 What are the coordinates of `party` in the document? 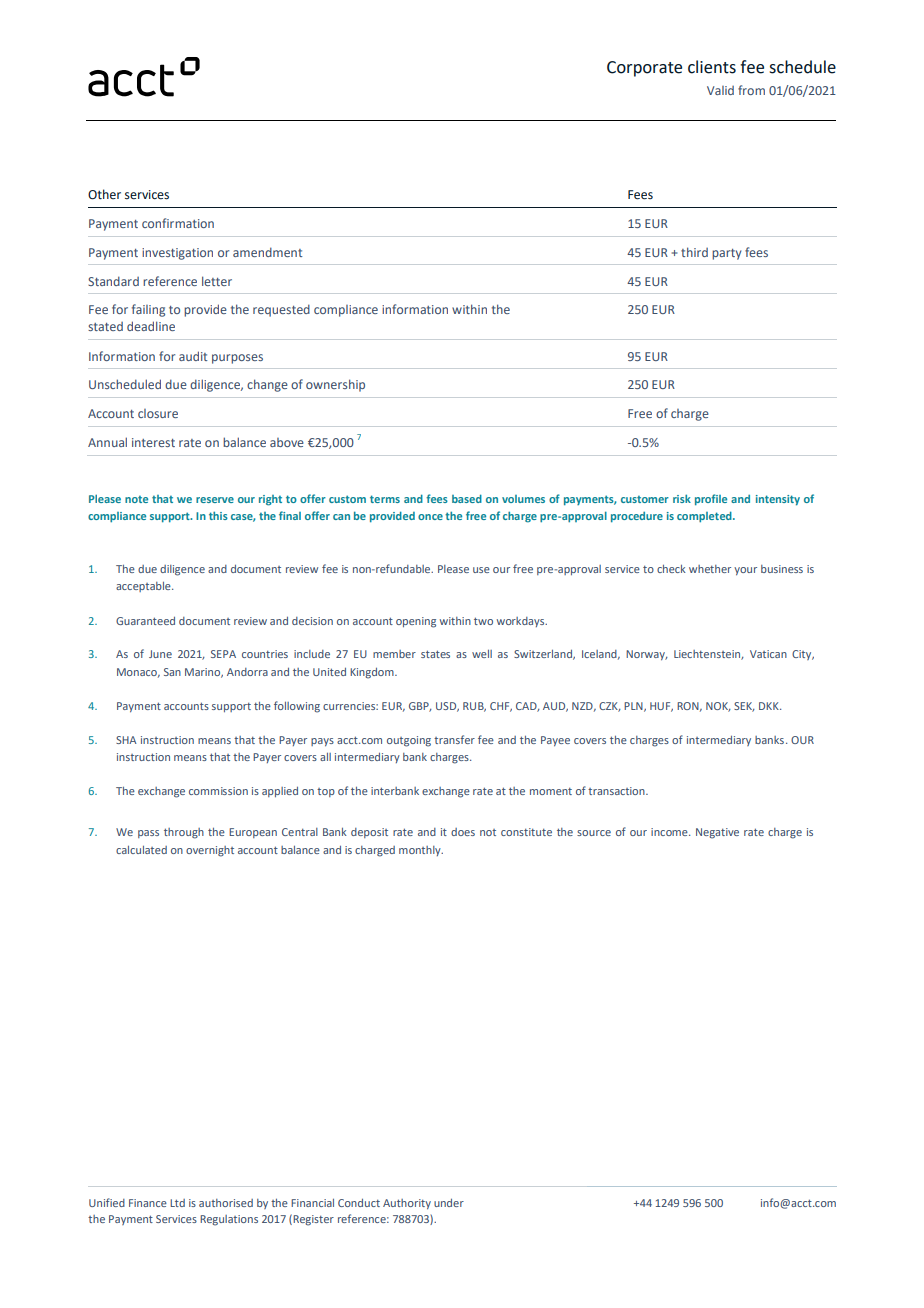 It's located at (726, 254).
